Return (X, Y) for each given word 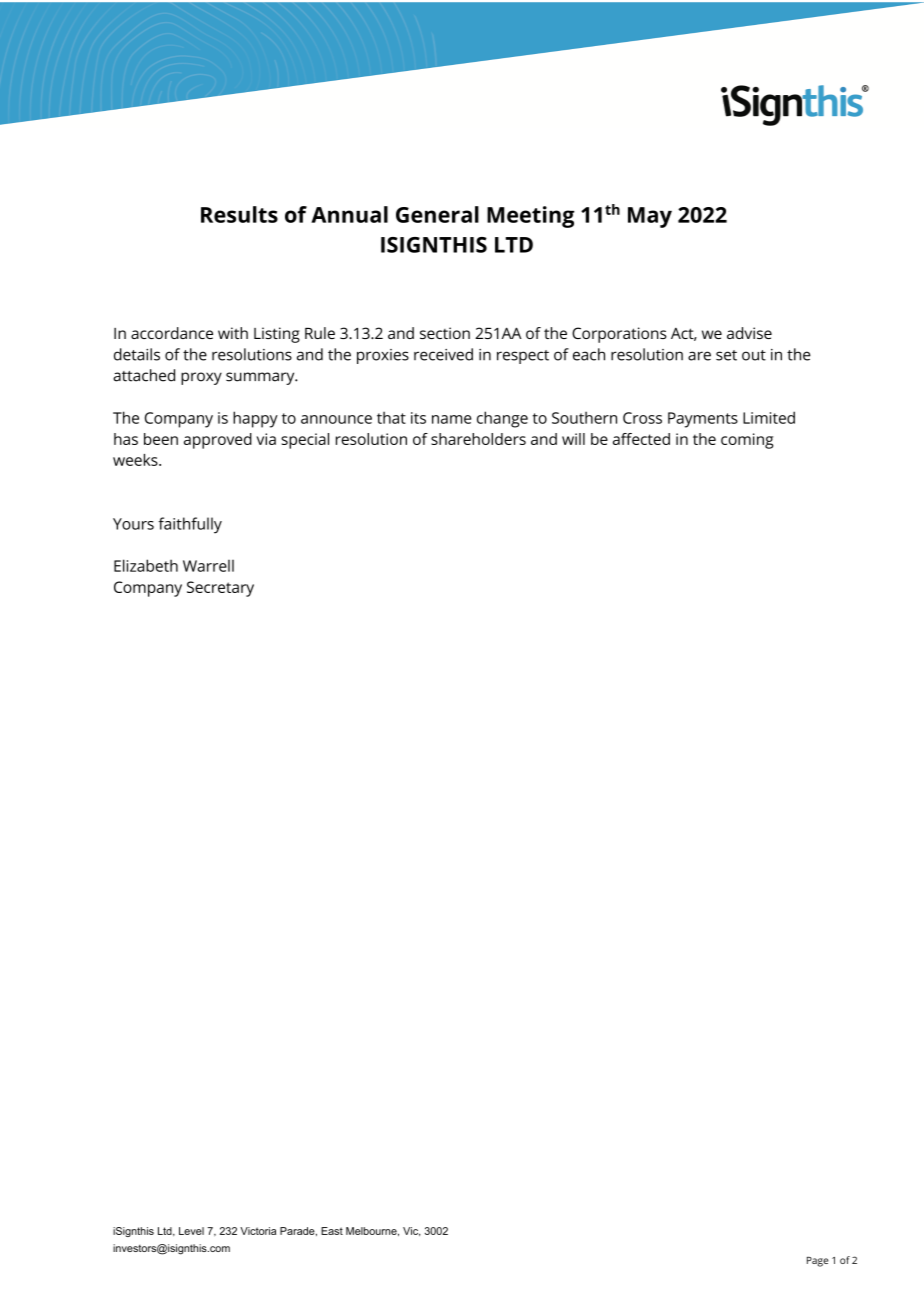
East (332, 1231)
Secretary (220, 589)
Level (191, 1231)
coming (747, 441)
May (650, 217)
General (437, 214)
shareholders (478, 439)
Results (239, 214)
